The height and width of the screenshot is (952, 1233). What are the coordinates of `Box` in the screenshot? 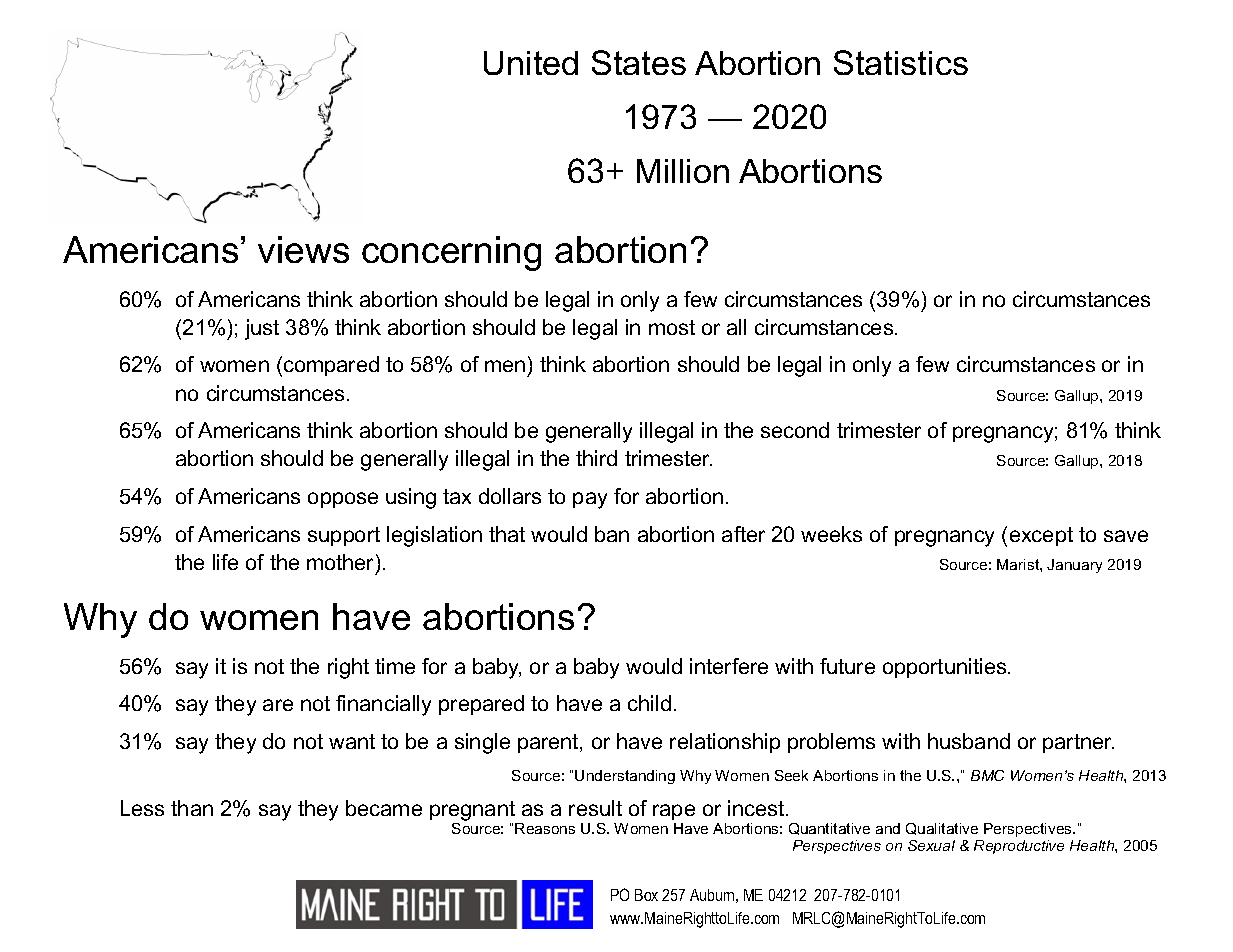 It's located at (646, 895).
